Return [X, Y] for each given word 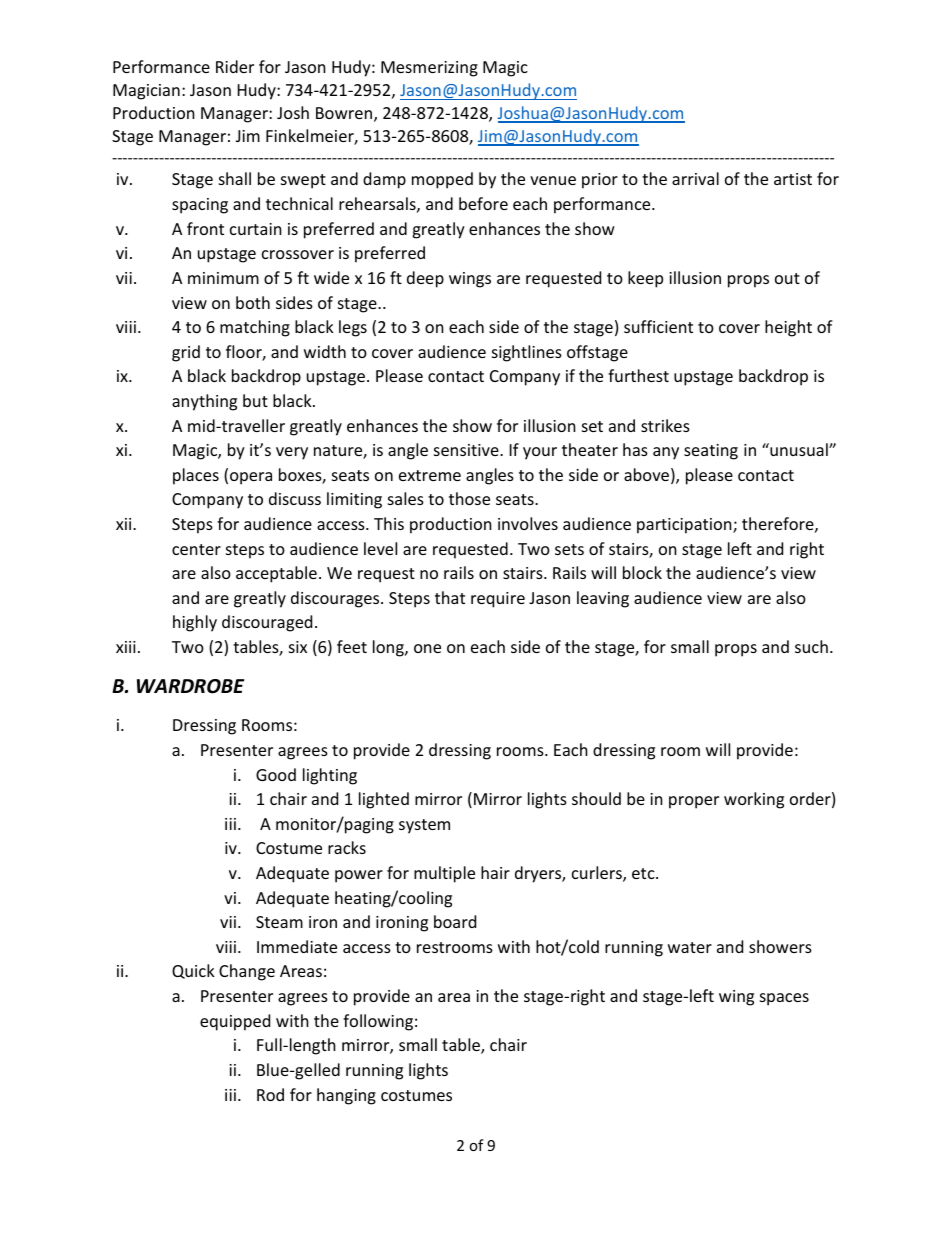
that [450, 597]
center [196, 549]
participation [685, 526]
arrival [695, 178]
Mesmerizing [429, 69]
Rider [235, 66]
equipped [235, 1022]
